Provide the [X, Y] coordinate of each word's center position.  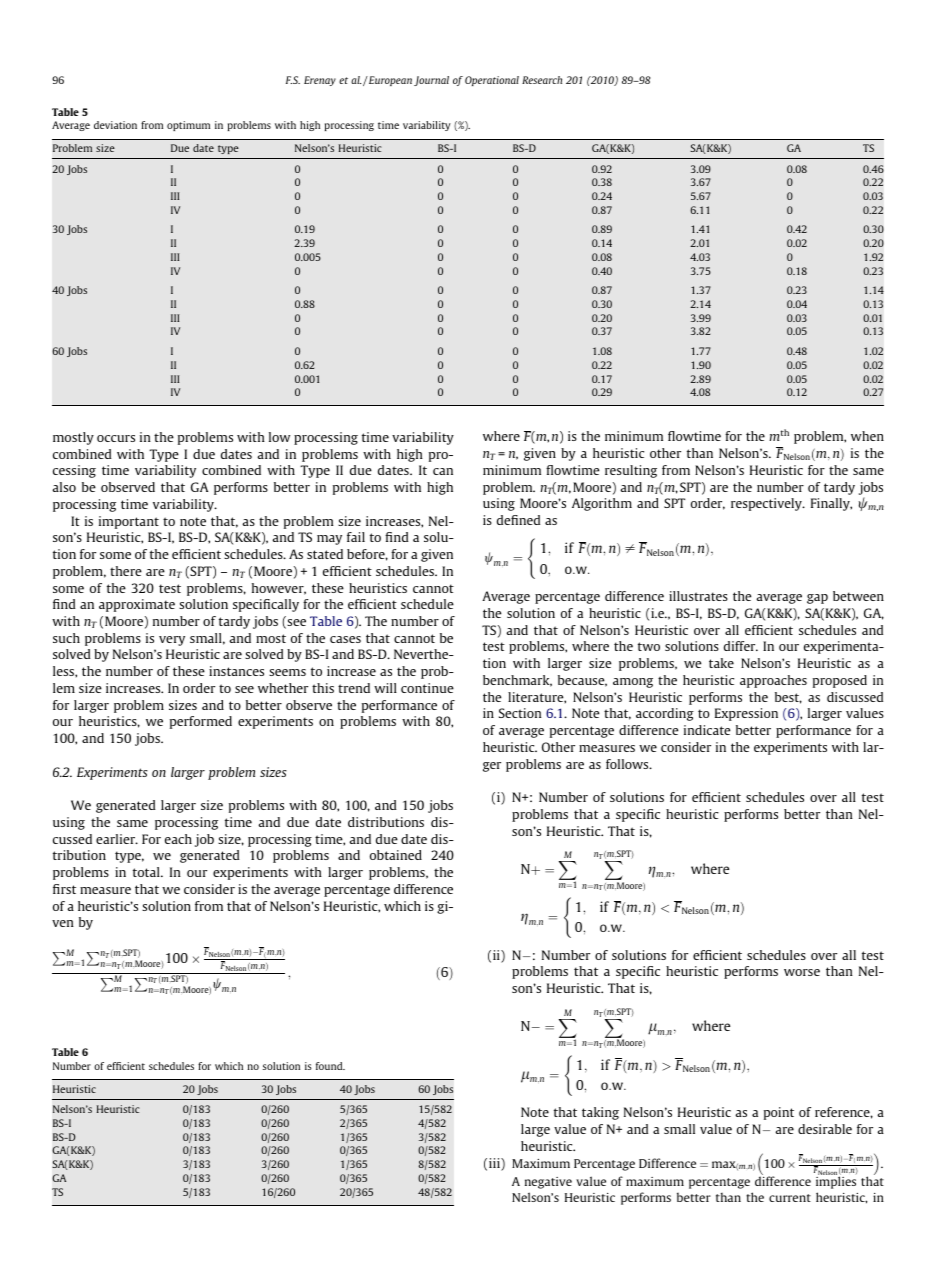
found [330, 1066]
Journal [431, 81]
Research [542, 80]
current [790, 1198]
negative [548, 1183]
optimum [188, 126]
